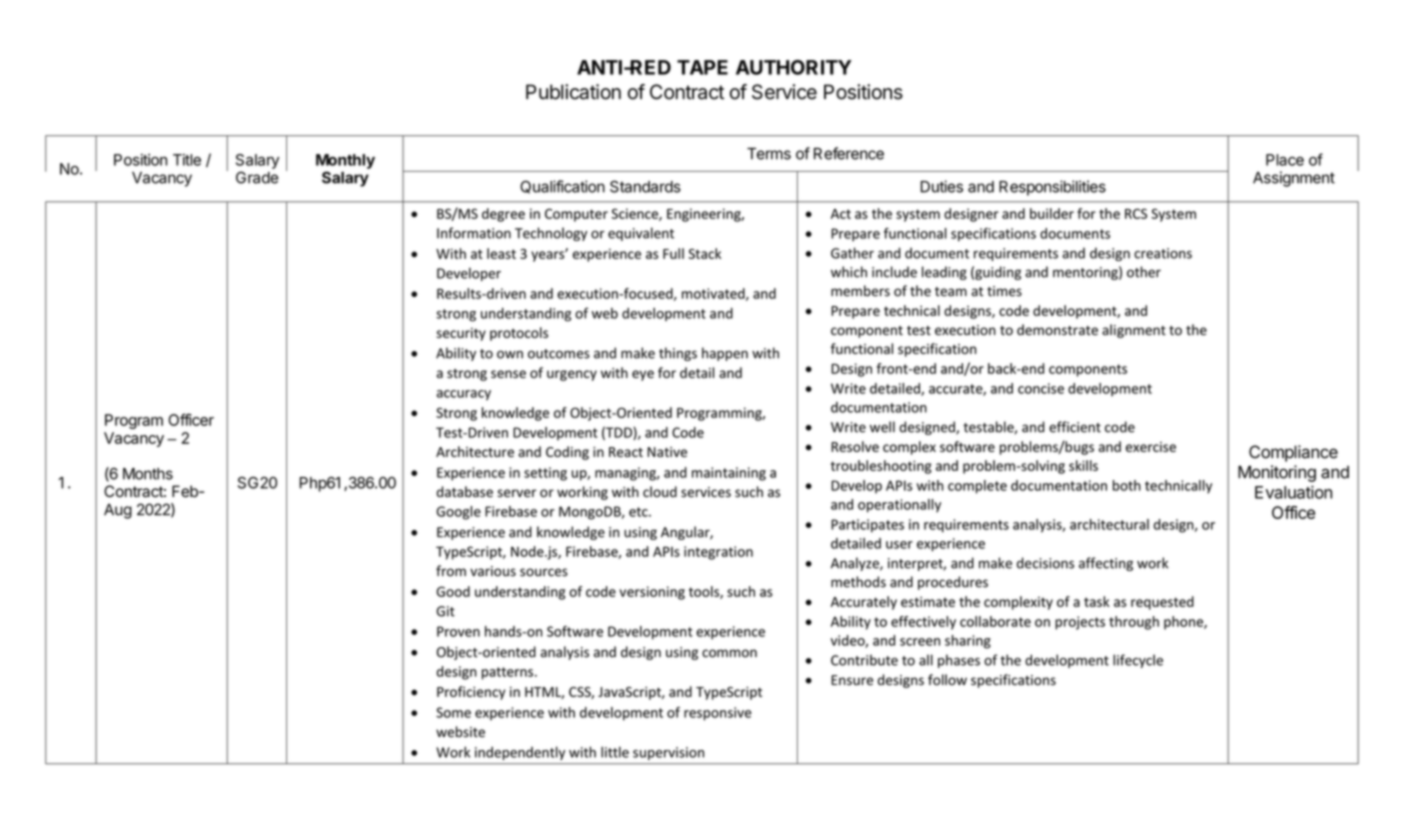  I want to click on eye, so click(643, 375).
